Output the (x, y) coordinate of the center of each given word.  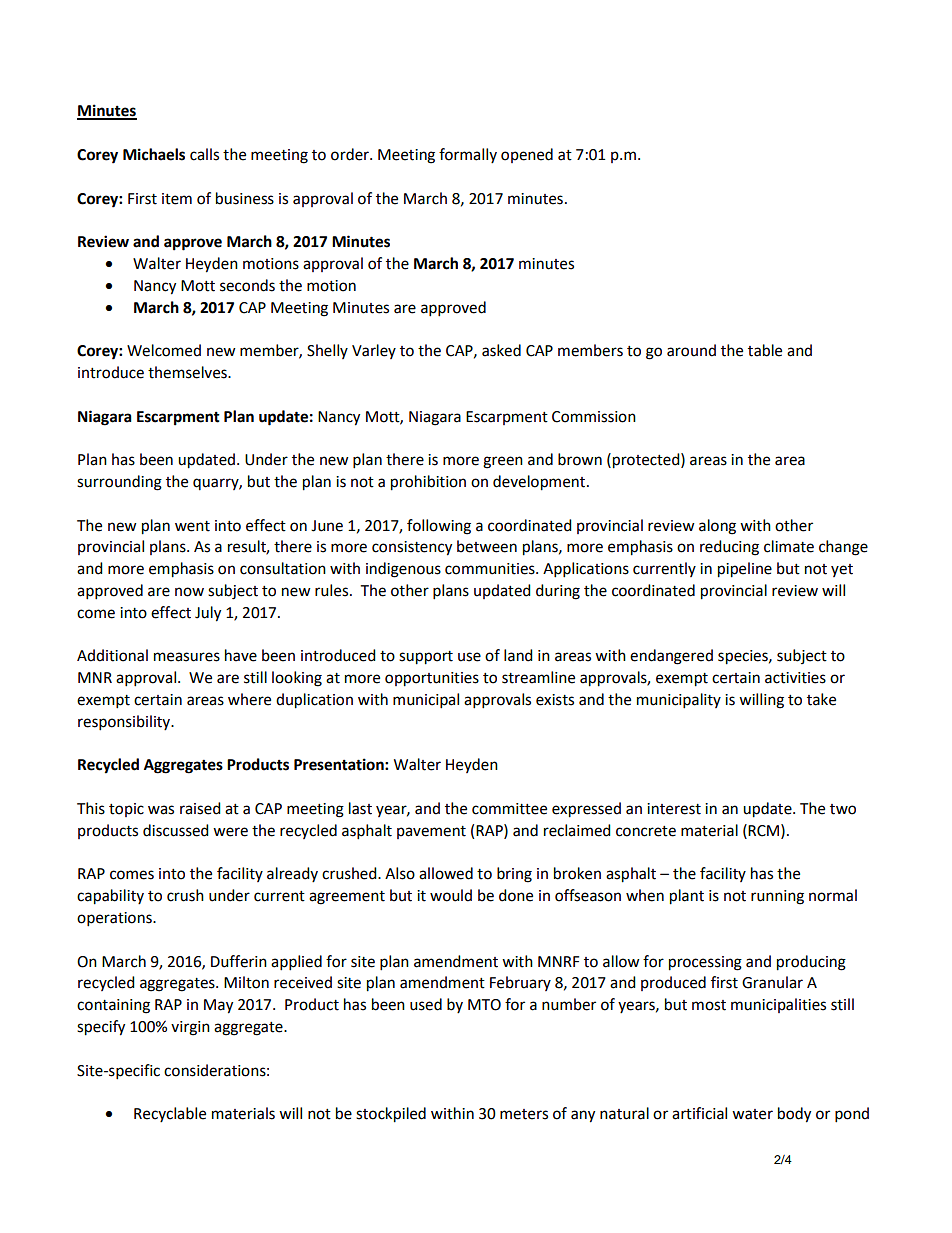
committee (509, 809)
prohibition (428, 483)
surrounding (119, 483)
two (843, 809)
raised (200, 808)
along (717, 527)
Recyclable (170, 1114)
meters (524, 1114)
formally (468, 155)
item (177, 199)
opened (527, 155)
